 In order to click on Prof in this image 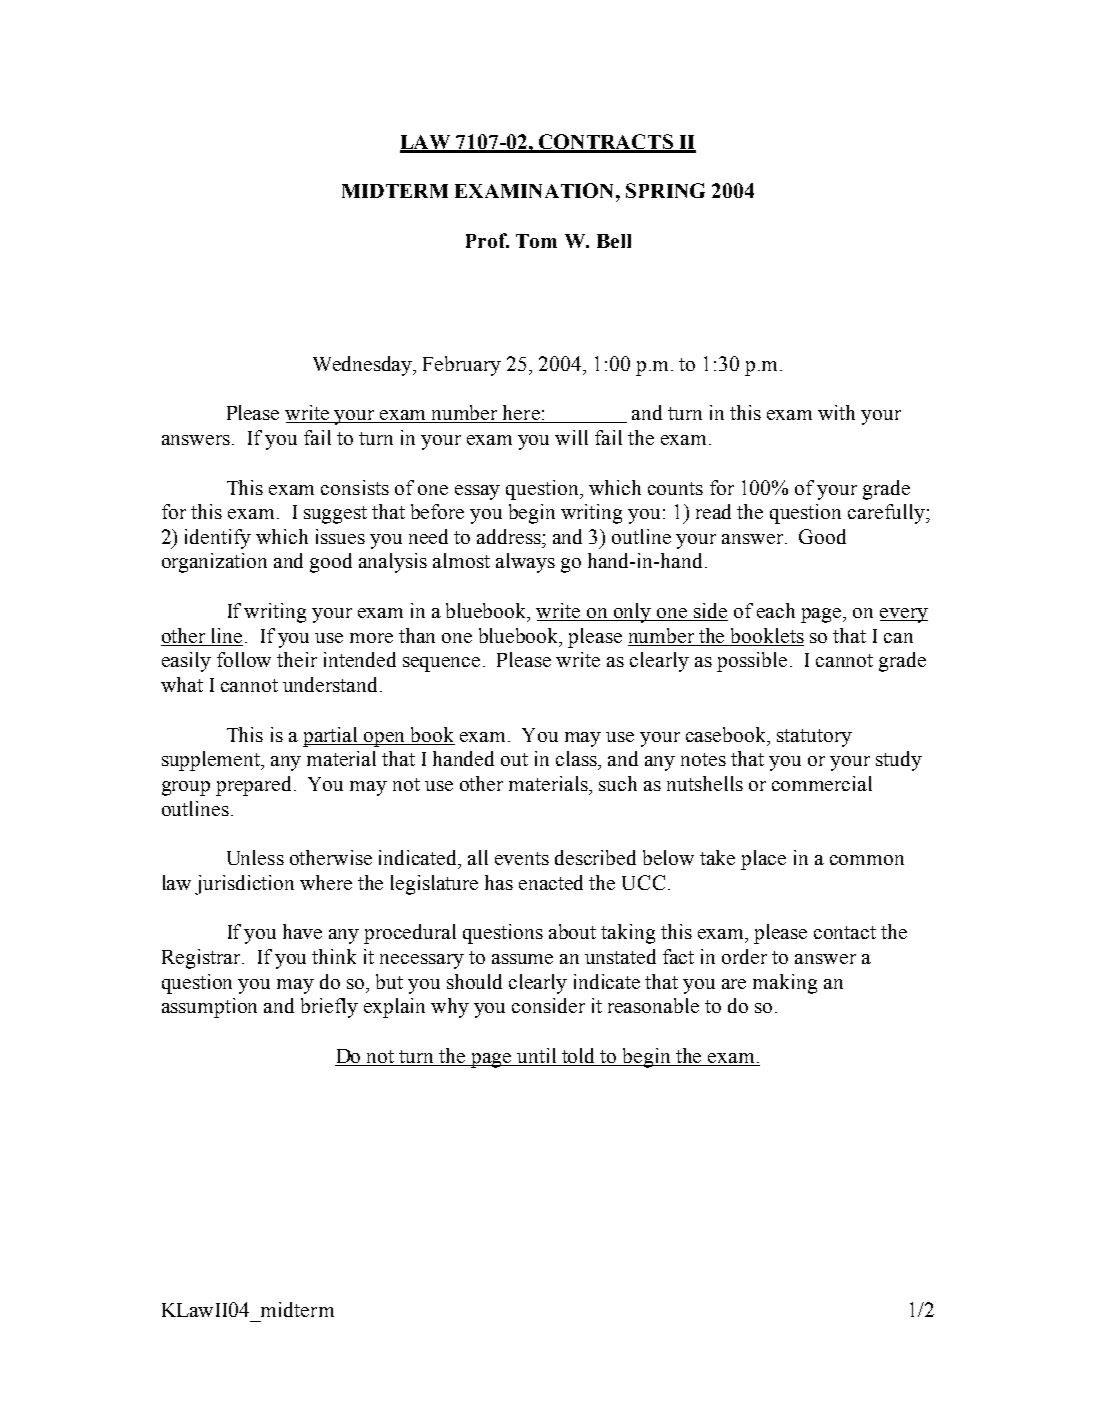, I will do `click(487, 240)`.
